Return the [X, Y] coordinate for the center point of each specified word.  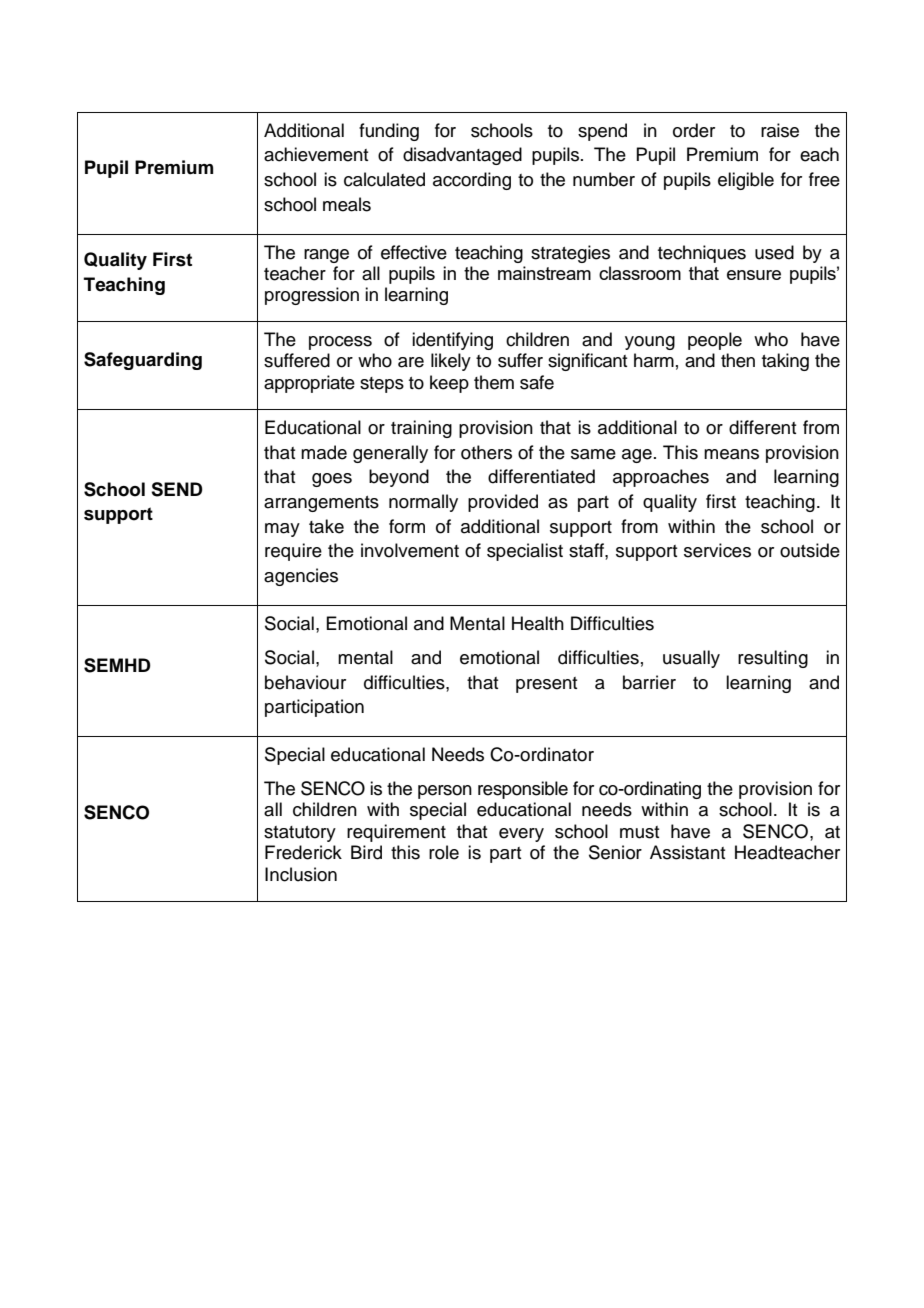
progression [312, 296]
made [324, 452]
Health [538, 623]
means [731, 454]
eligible [746, 181]
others [486, 452]
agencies [301, 577]
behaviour [305, 682]
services [717, 550]
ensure [754, 275]
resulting [773, 659]
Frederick [303, 852]
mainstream [544, 273]
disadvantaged [462, 156]
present [546, 685]
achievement [316, 154]
